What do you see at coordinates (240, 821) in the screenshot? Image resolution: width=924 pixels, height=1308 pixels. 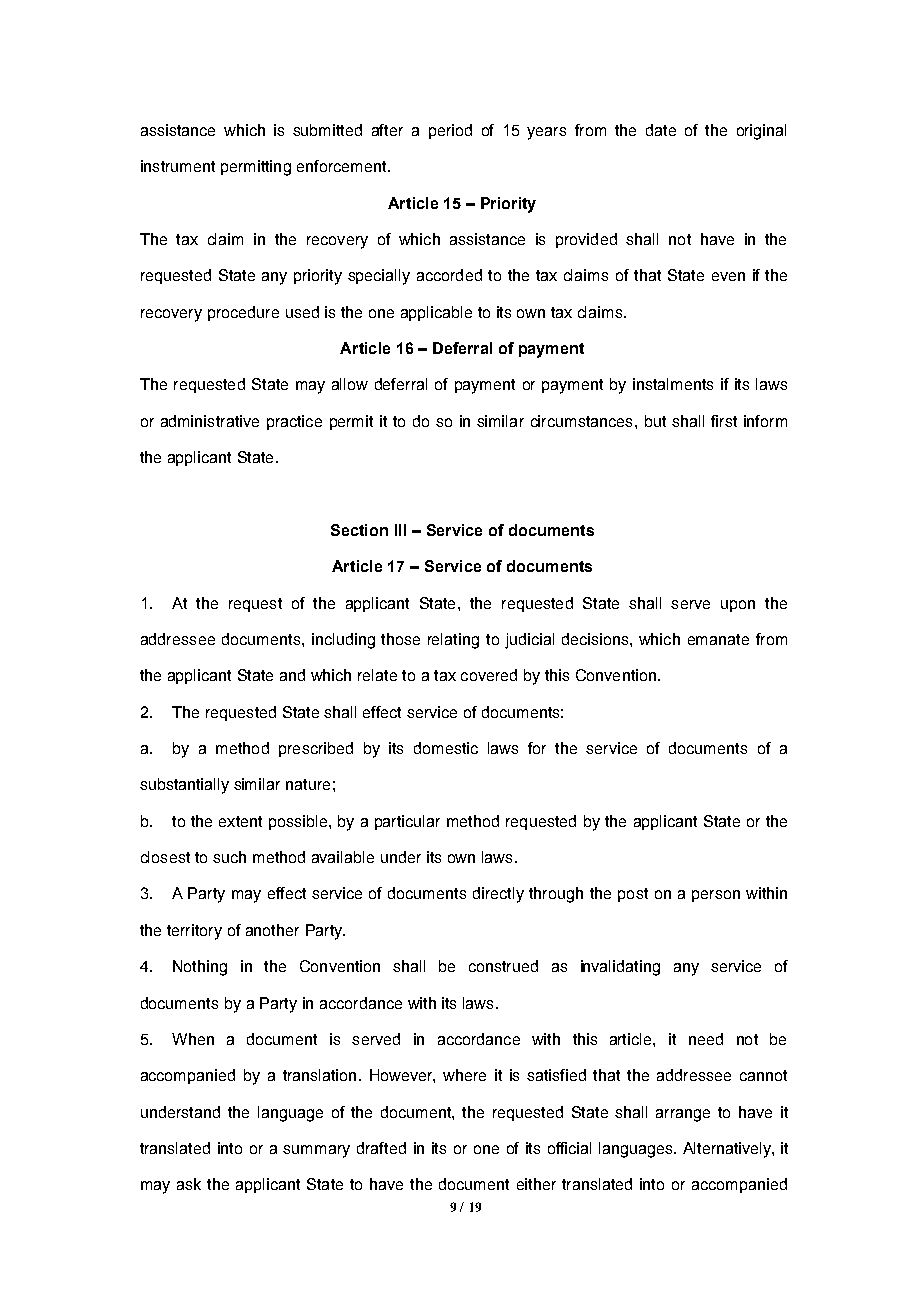 I see `extent` at bounding box center [240, 821].
